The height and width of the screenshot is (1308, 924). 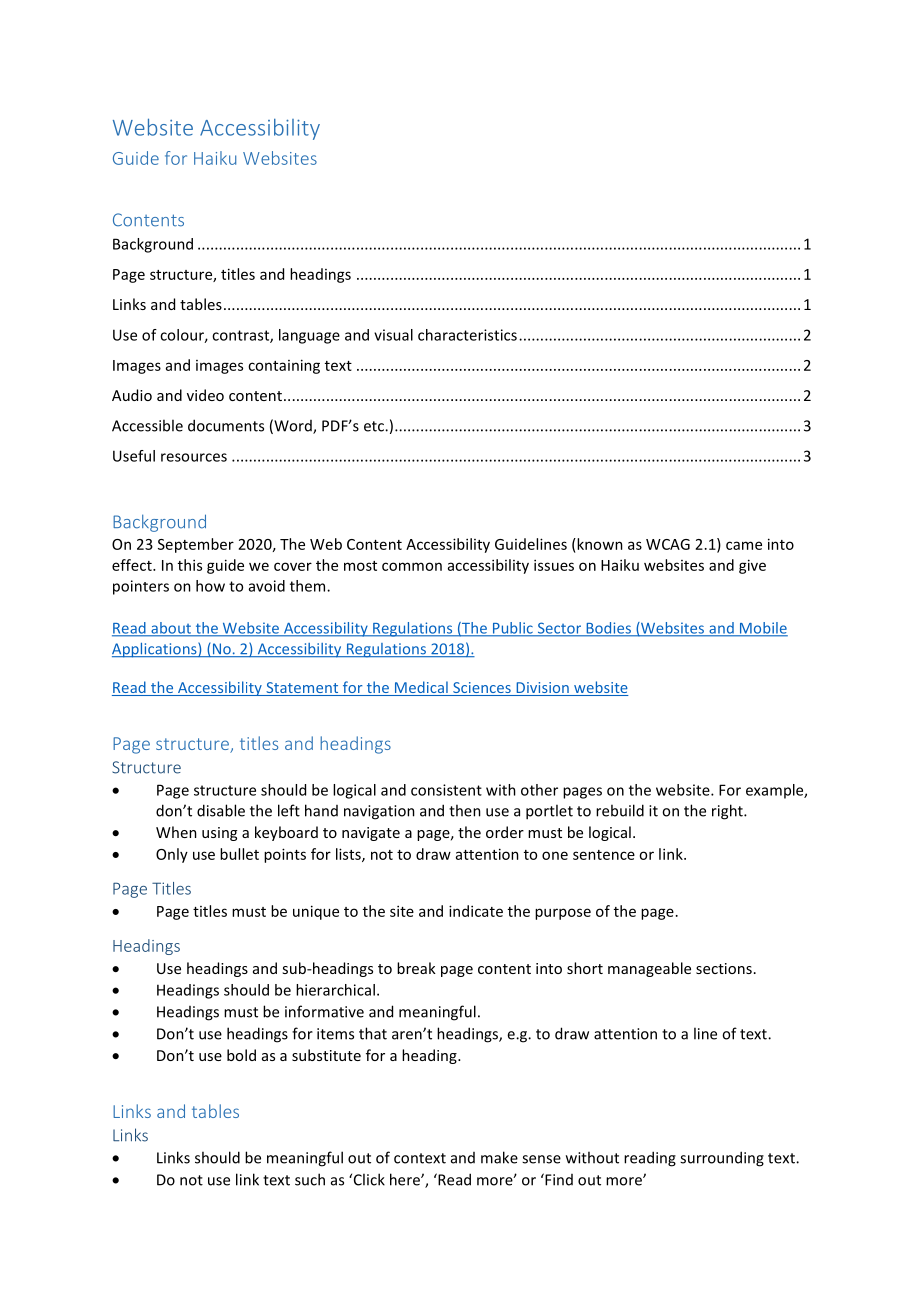 What do you see at coordinates (393, 335) in the screenshot?
I see `visual` at bounding box center [393, 335].
